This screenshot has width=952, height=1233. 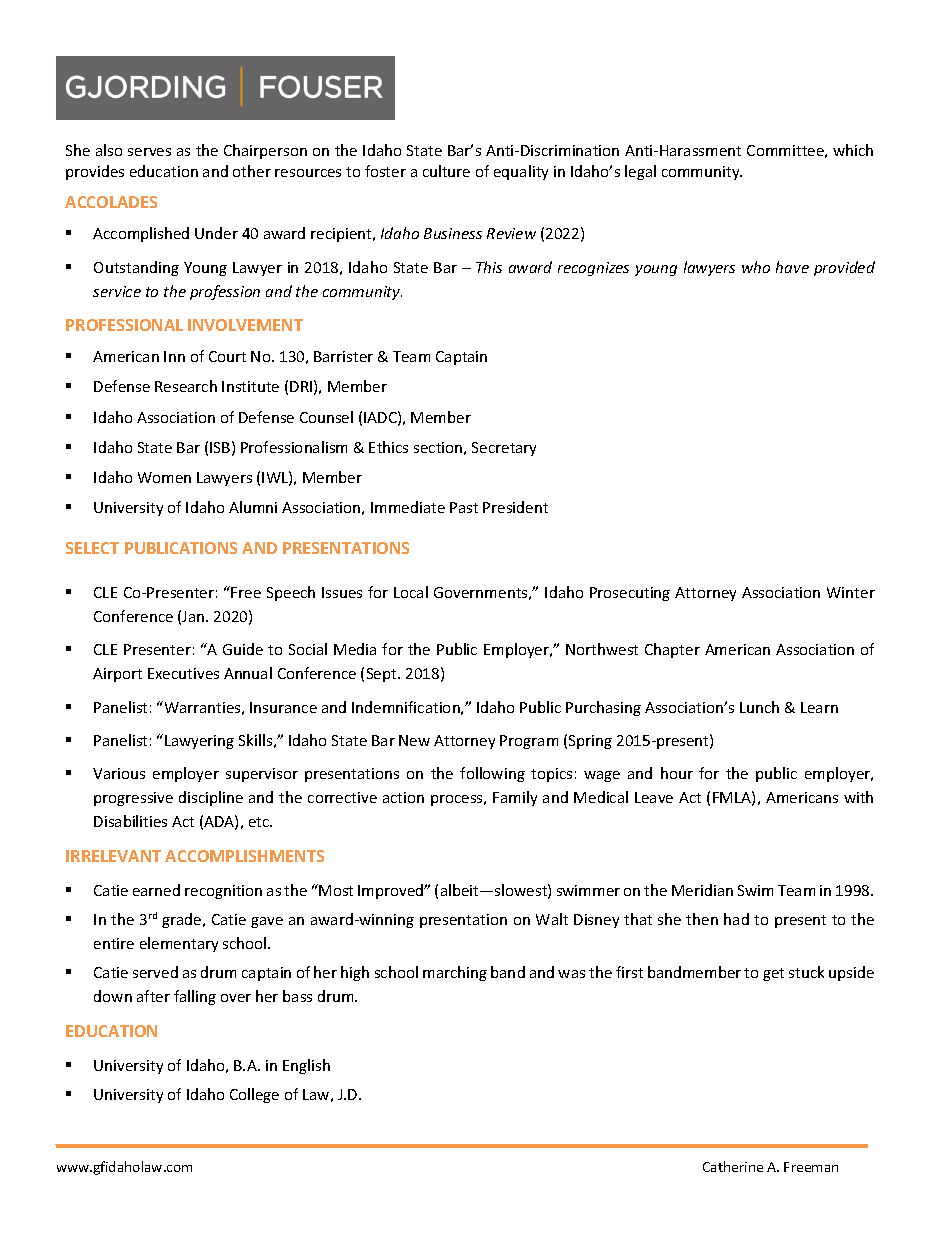 What do you see at coordinates (383, 675) in the screenshot?
I see `Sept` at bounding box center [383, 675].
